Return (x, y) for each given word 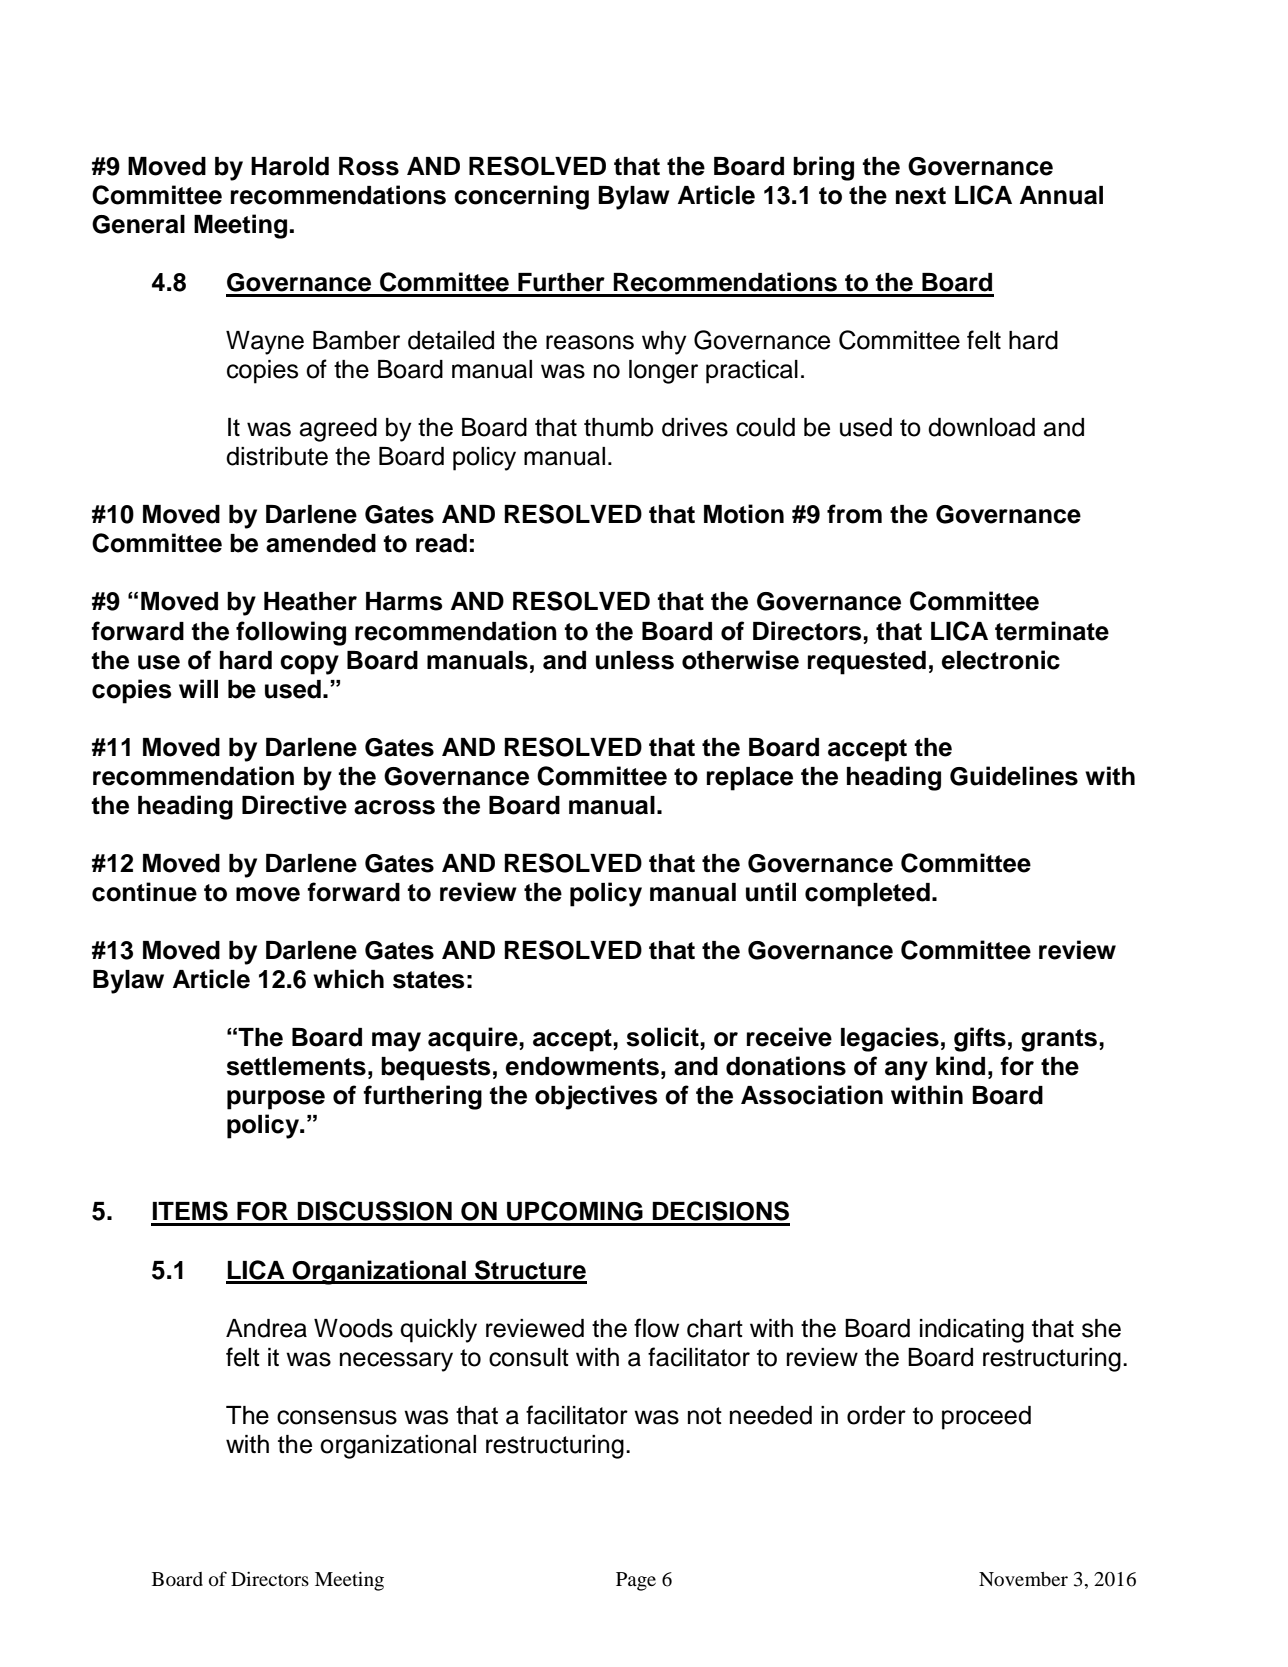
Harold (290, 166)
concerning (521, 197)
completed (867, 895)
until (771, 892)
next (921, 196)
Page (636, 1581)
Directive (294, 805)
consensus (337, 1417)
